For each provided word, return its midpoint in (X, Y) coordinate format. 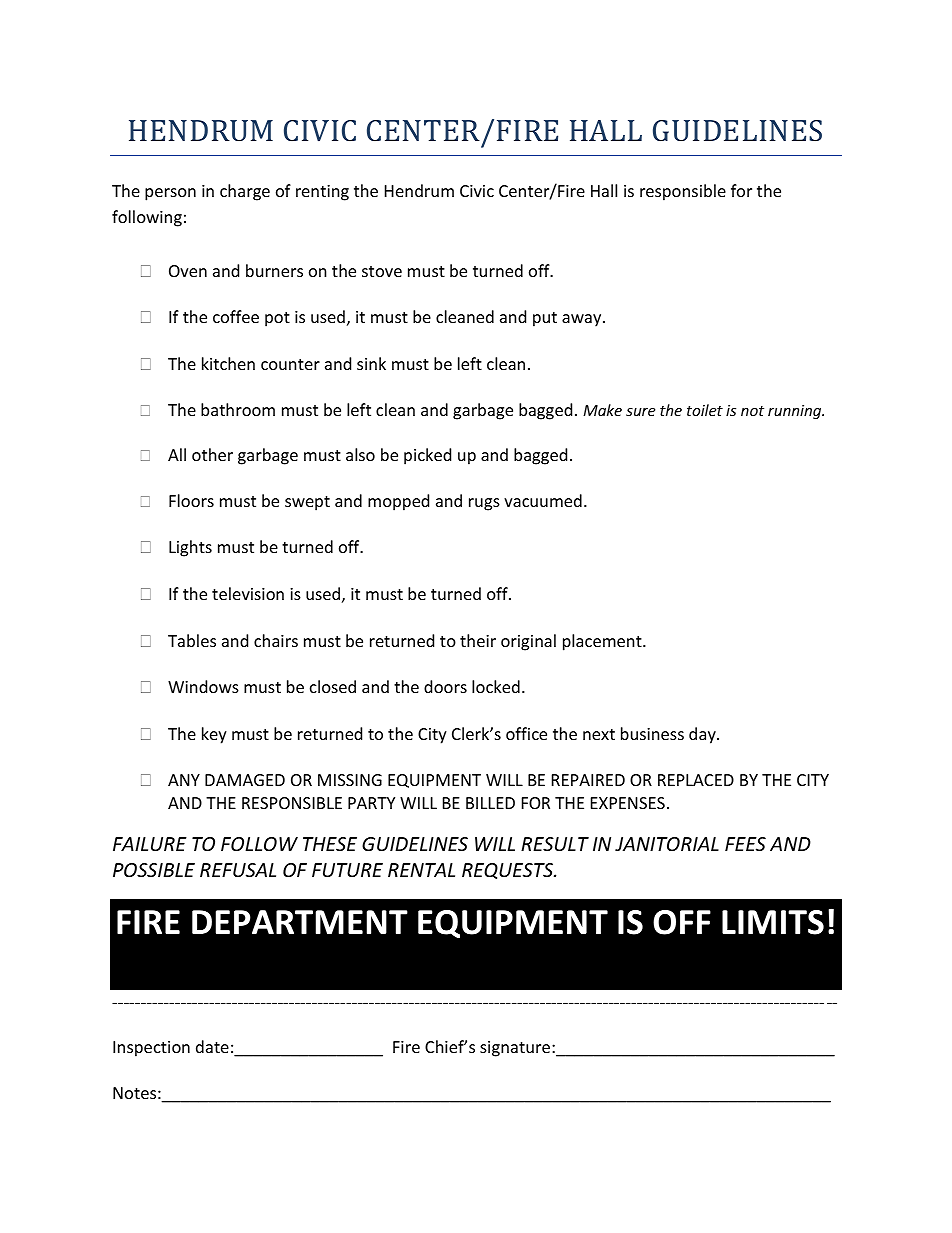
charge (245, 192)
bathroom (238, 409)
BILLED (490, 803)
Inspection (151, 1049)
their (478, 640)
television (248, 593)
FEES (745, 844)
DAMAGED (245, 780)
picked (427, 456)
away (583, 320)
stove (382, 271)
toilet (705, 410)
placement (603, 642)
